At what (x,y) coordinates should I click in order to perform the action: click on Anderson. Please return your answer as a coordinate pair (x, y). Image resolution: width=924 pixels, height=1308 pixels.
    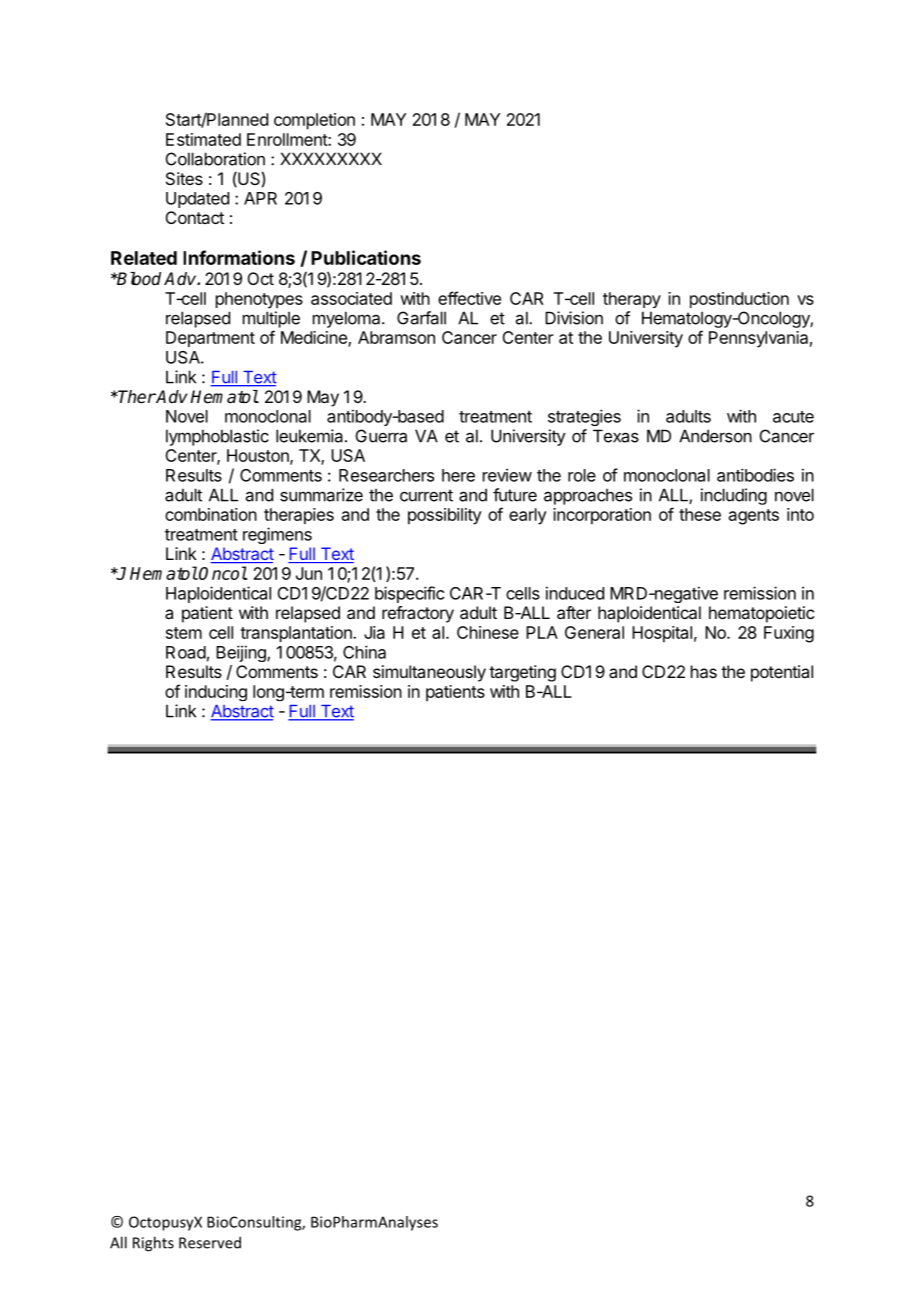
    Looking at the image, I should click on (715, 436).
